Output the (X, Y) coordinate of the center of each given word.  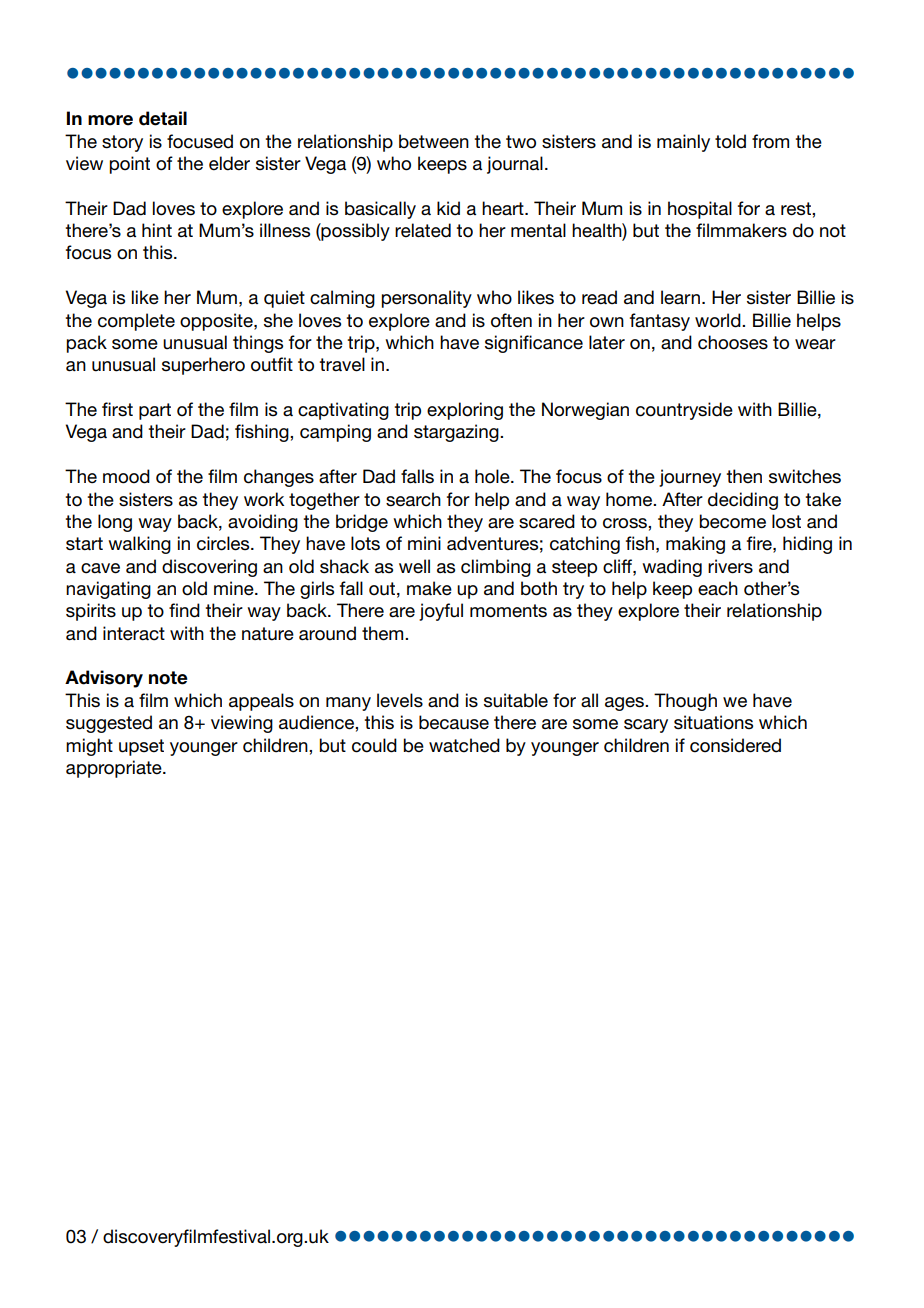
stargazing (457, 433)
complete (136, 322)
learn (680, 297)
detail (163, 118)
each (718, 588)
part (155, 411)
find (184, 610)
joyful (441, 612)
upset (141, 747)
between (434, 141)
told (730, 141)
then (744, 476)
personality (426, 299)
